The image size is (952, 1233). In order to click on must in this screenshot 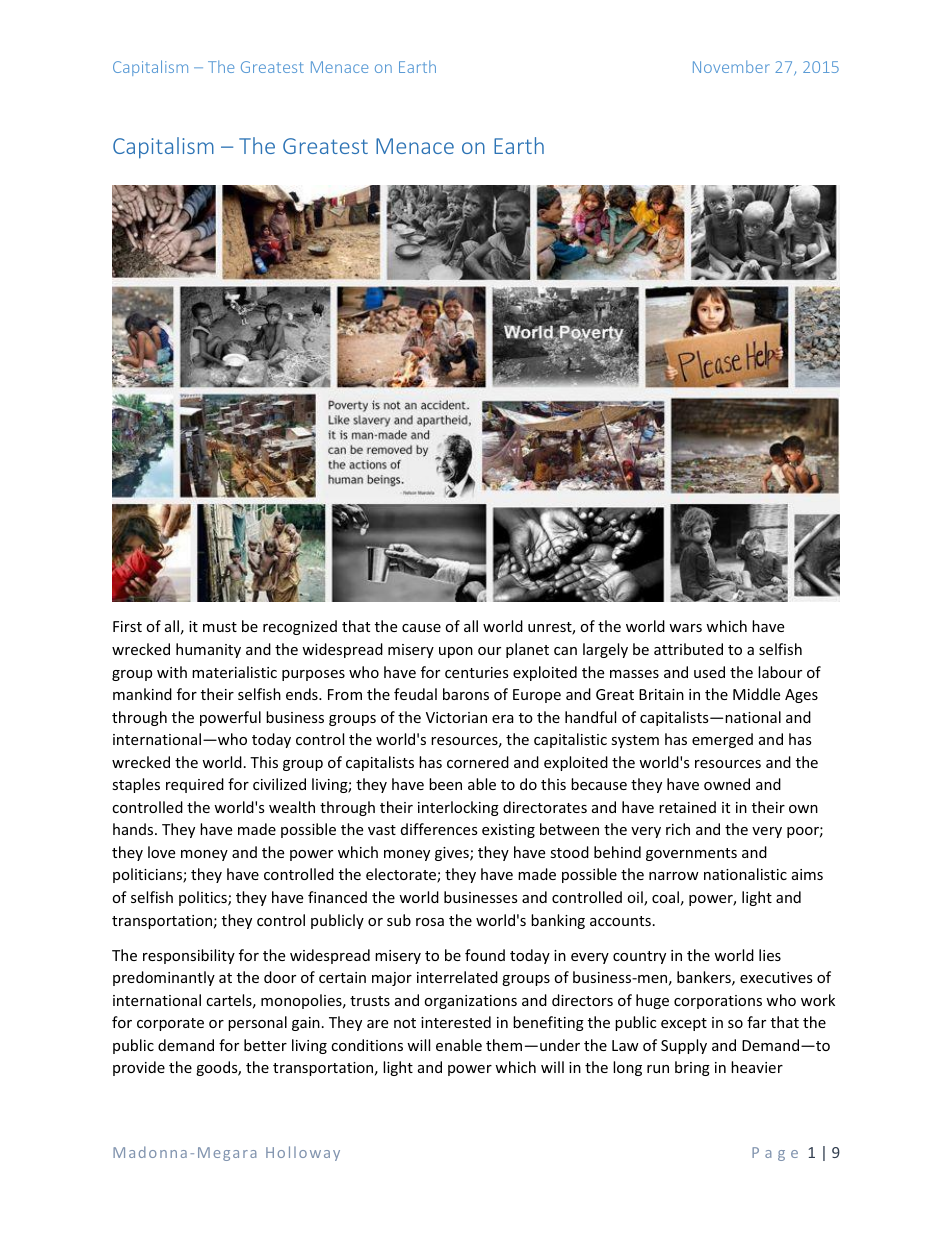, I will do `click(220, 627)`.
